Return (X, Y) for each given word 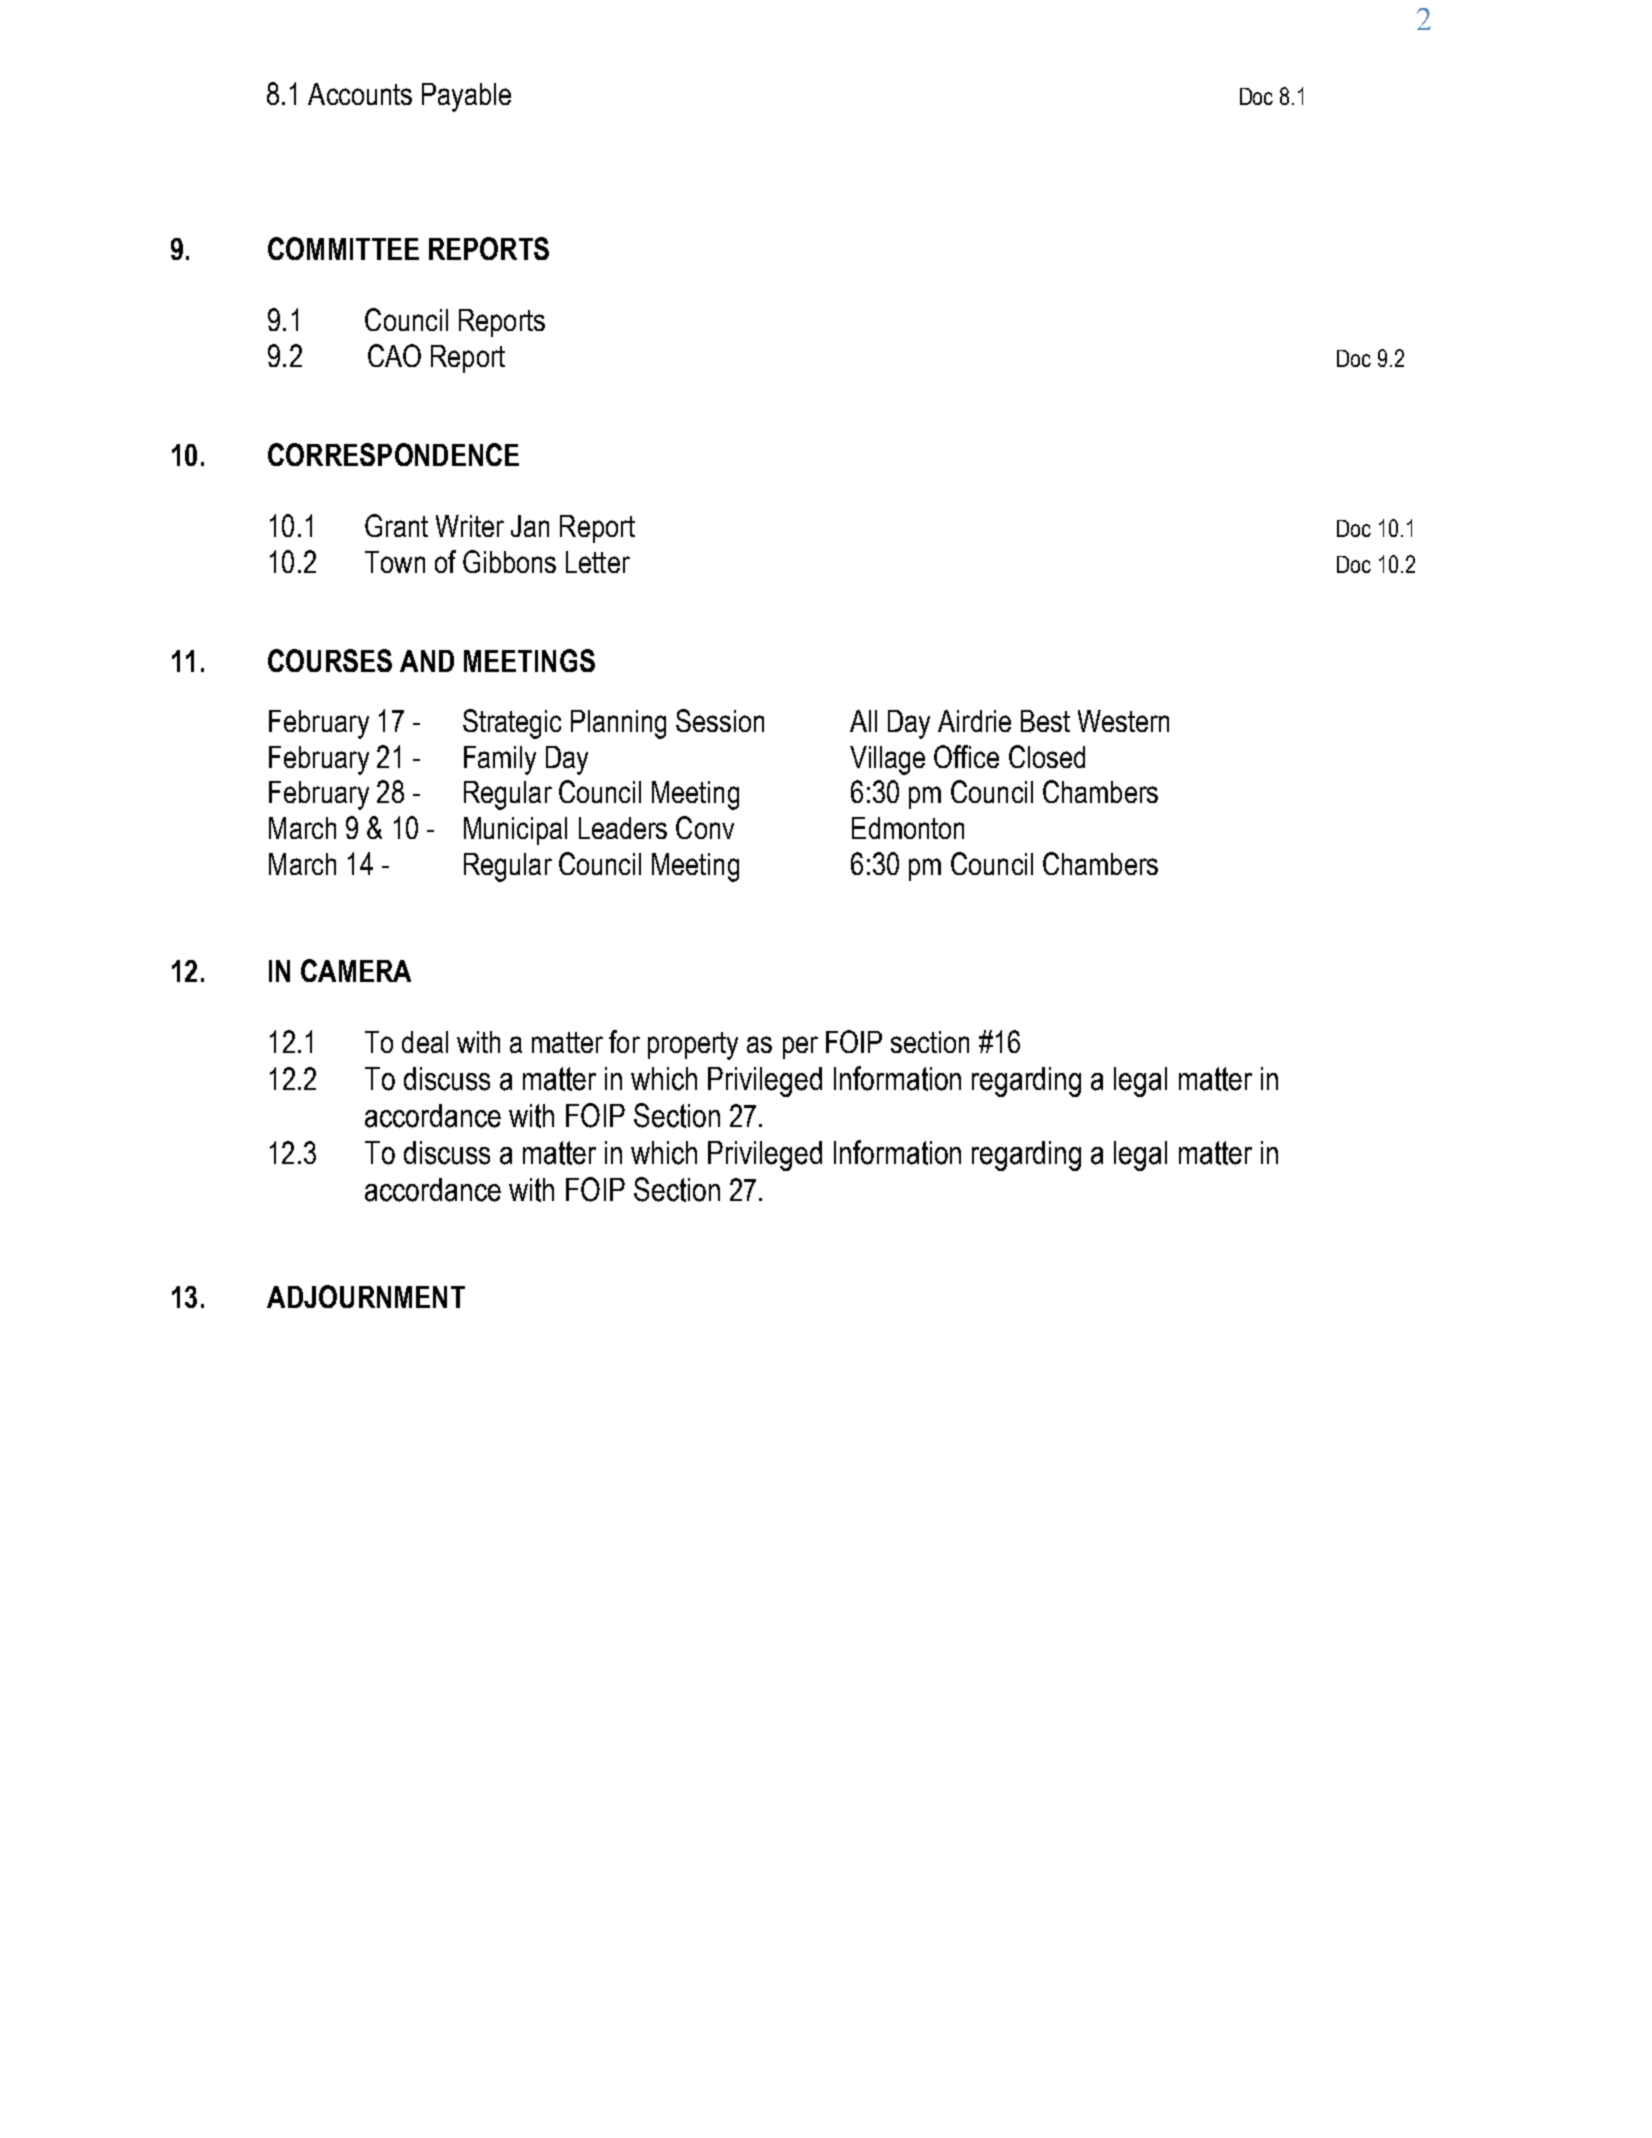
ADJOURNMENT (366, 1296)
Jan (530, 526)
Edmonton (908, 828)
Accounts (360, 94)
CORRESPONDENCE (393, 454)
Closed (1047, 756)
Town (395, 562)
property (693, 1046)
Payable (466, 97)
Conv (705, 827)
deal (425, 1042)
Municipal (515, 831)
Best (1045, 721)
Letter (598, 562)
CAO (394, 355)
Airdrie (974, 721)
